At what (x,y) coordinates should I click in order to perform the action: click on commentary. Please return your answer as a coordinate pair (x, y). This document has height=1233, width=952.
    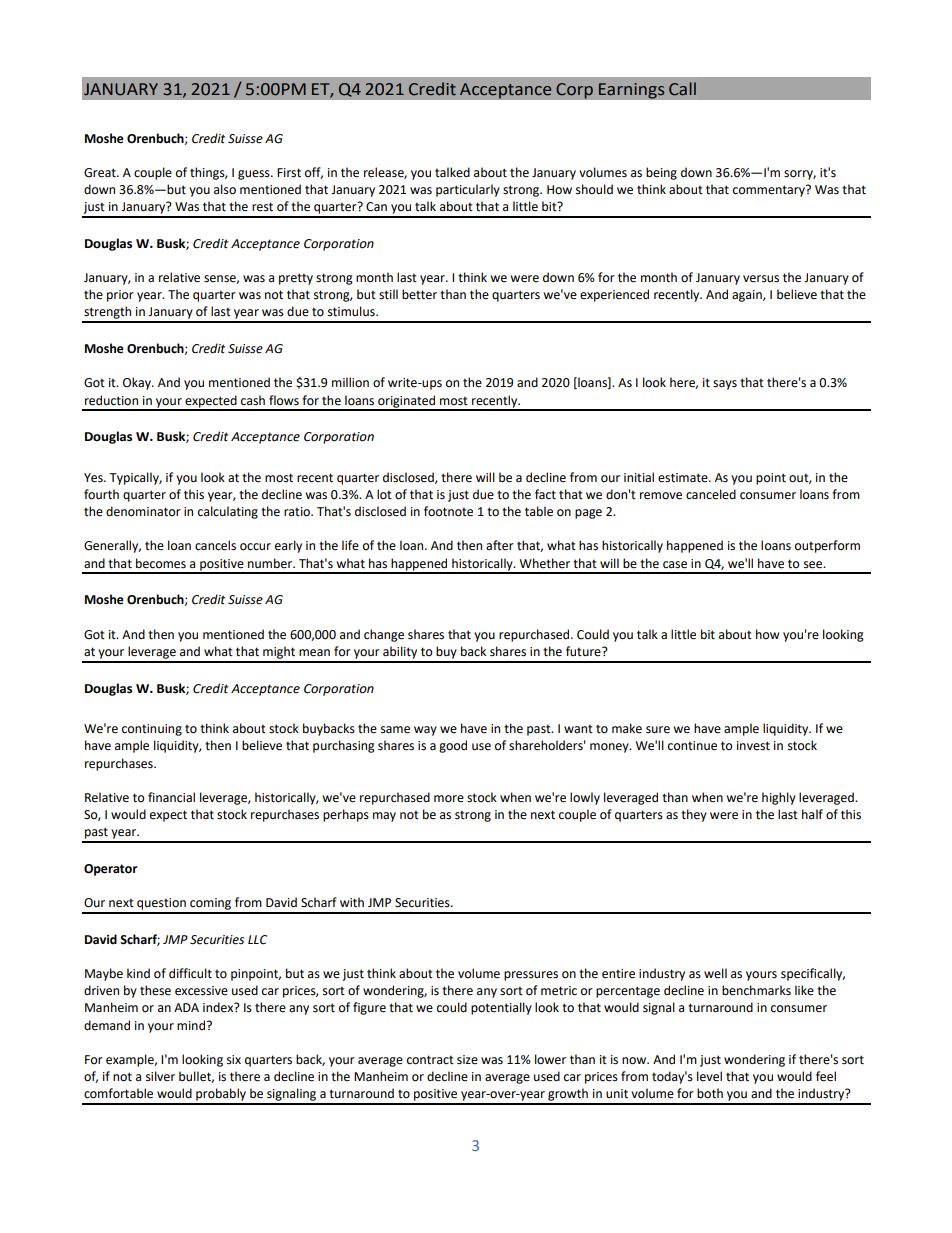
    Looking at the image, I should click on (770, 191).
